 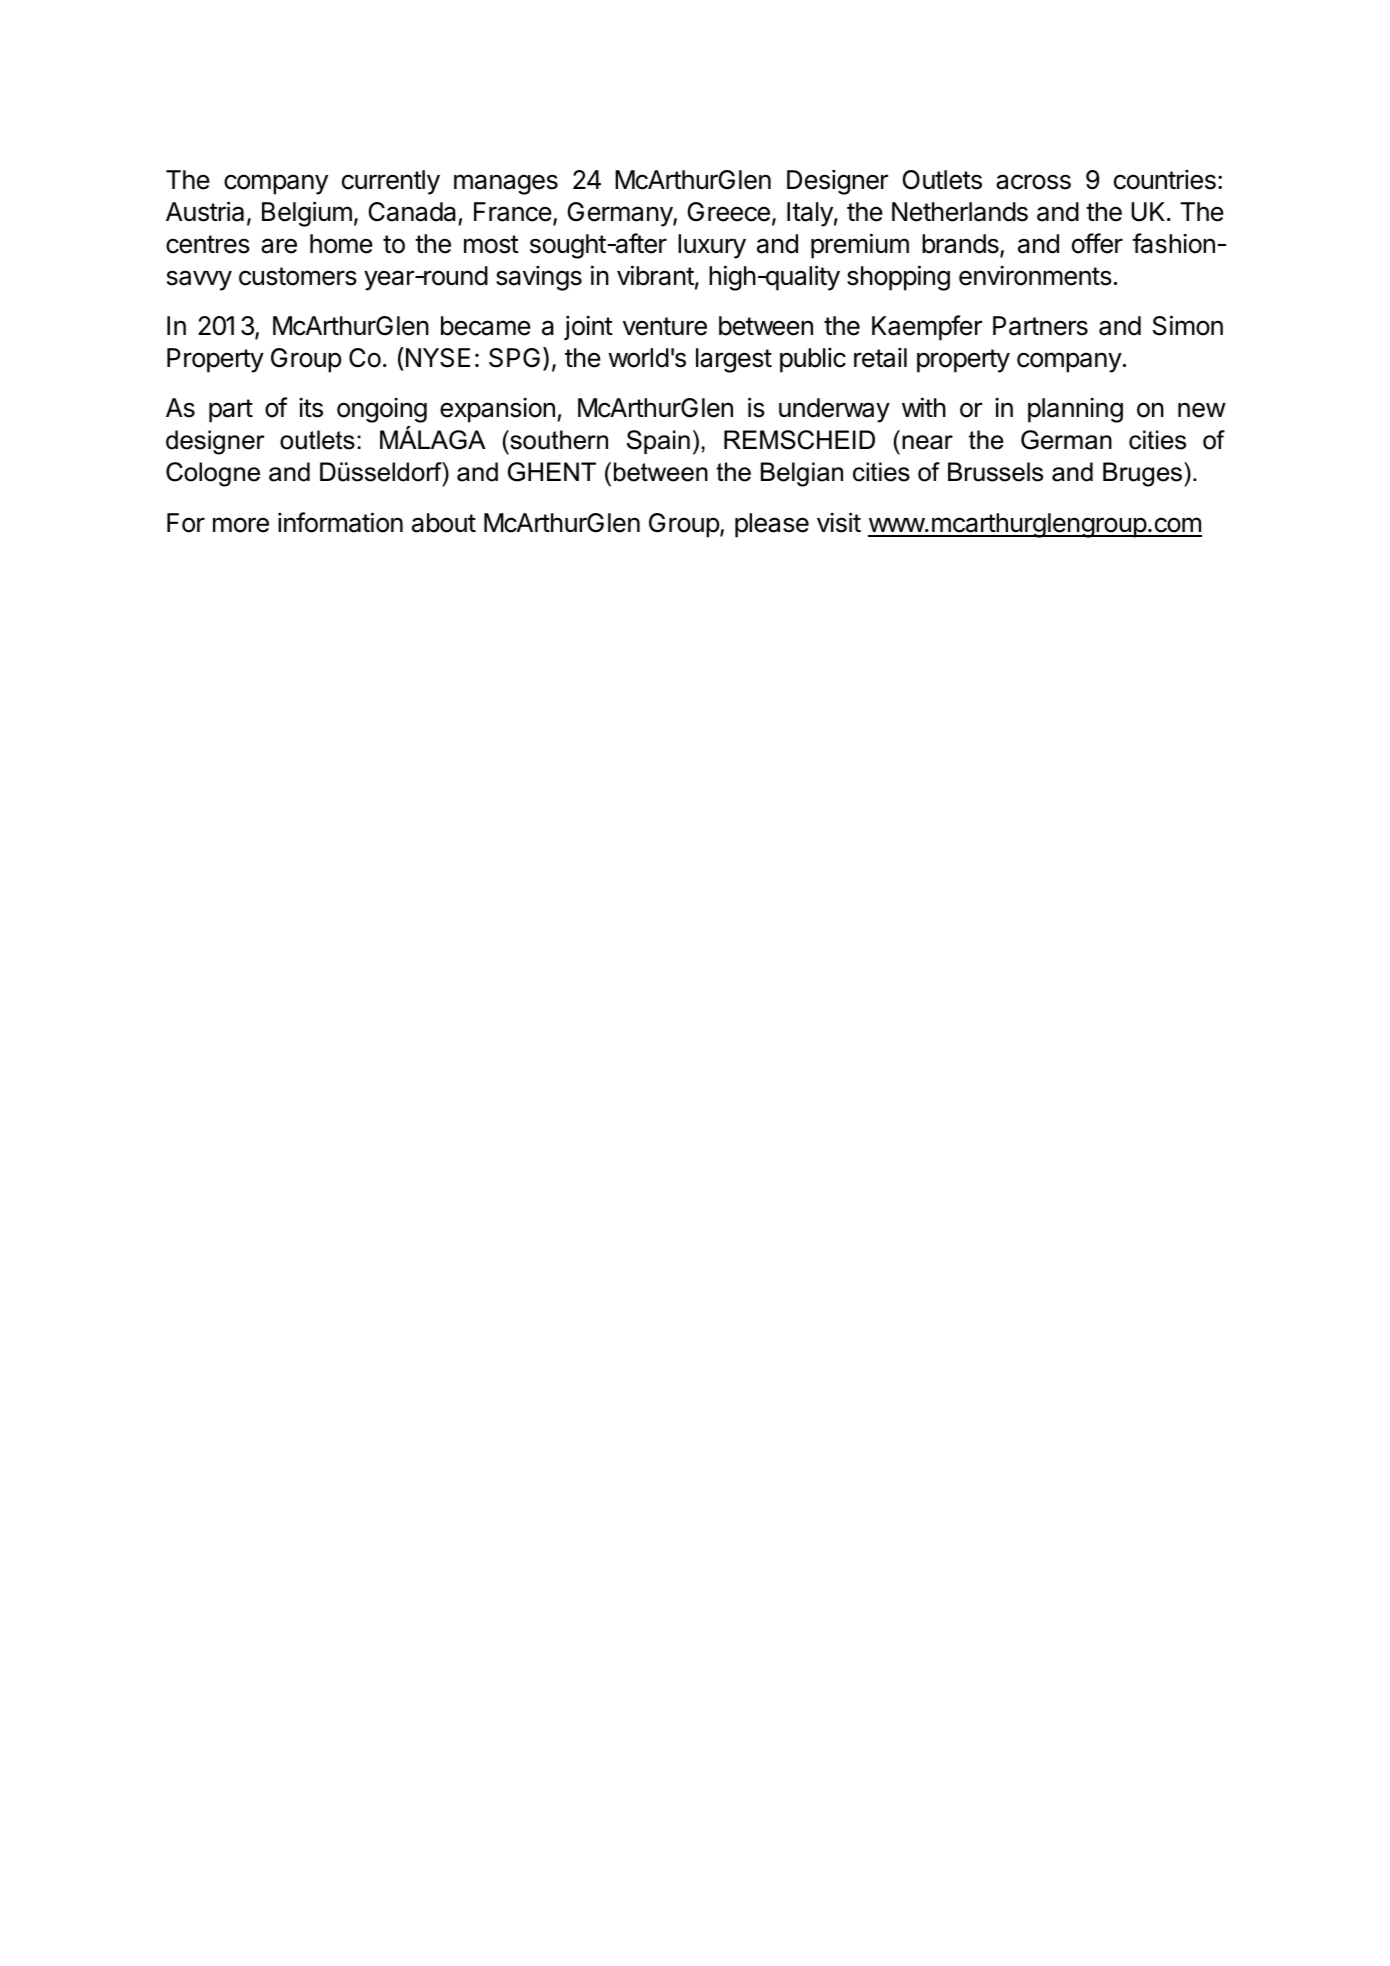 I want to click on Bruges, so click(x=1142, y=474).
